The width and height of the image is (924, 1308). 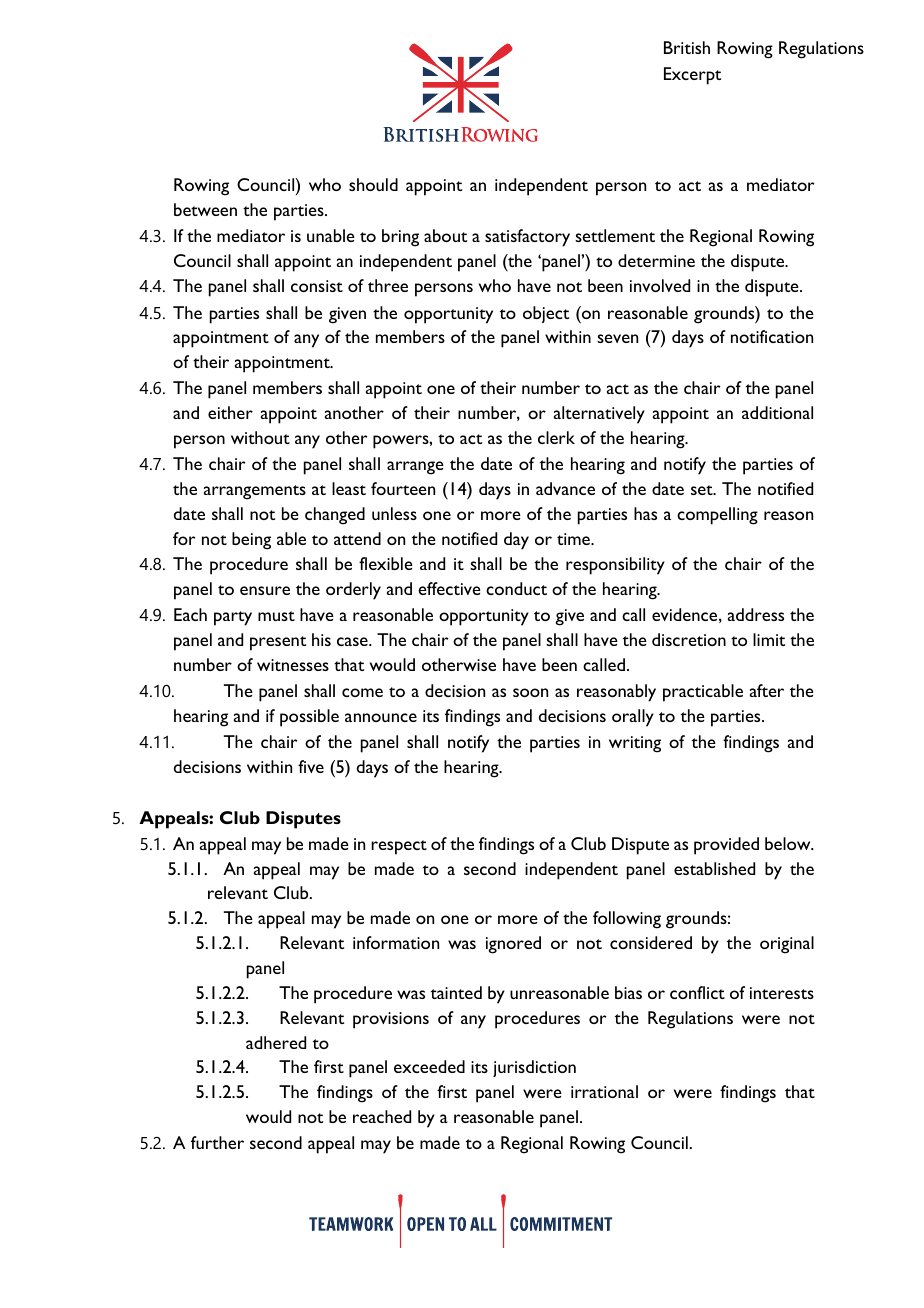 What do you see at coordinates (373, 184) in the image?
I see `should` at bounding box center [373, 184].
